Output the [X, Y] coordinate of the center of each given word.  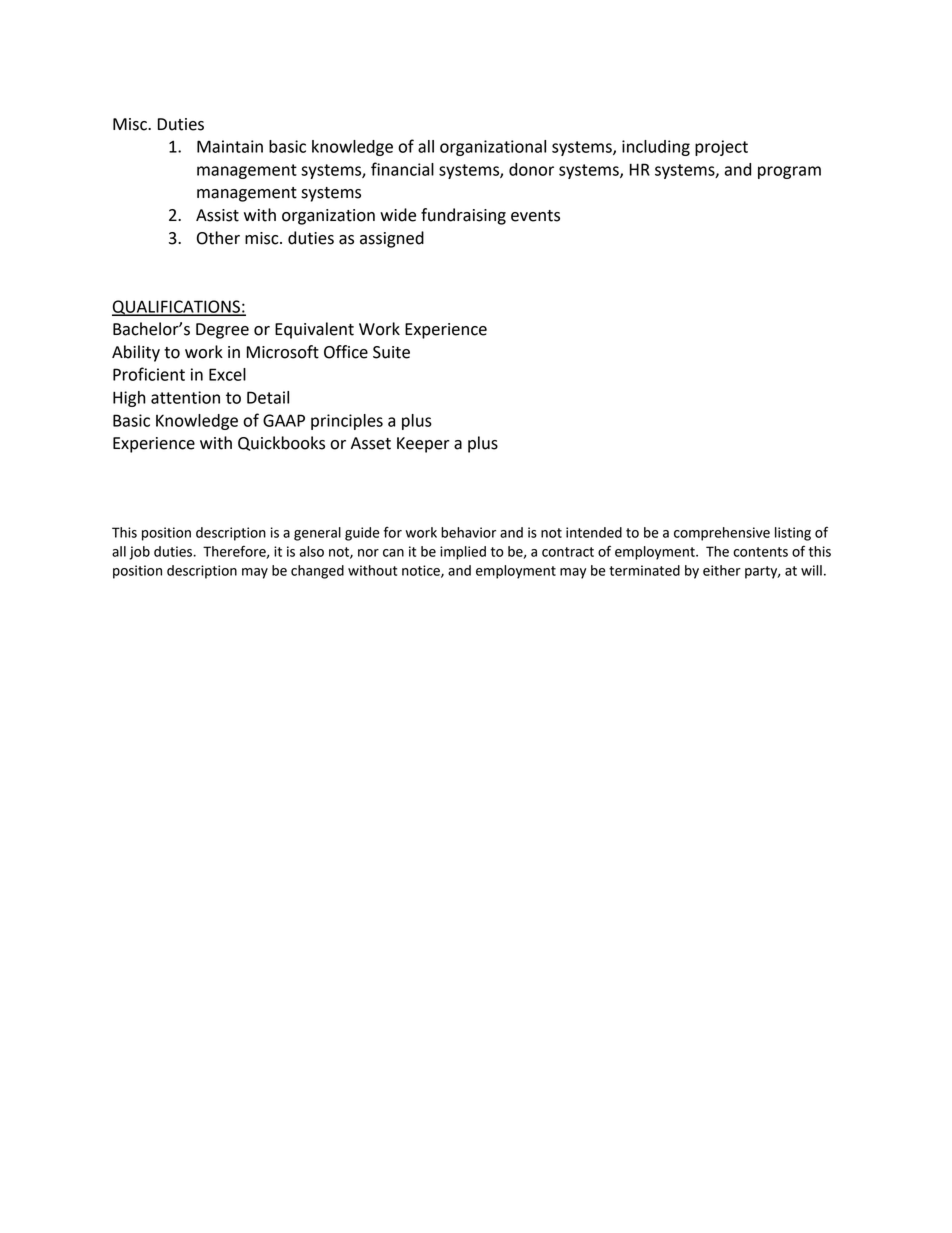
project [721, 148]
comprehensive [722, 534]
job [139, 553]
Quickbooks [281, 443]
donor [531, 169]
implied [463, 553]
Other [218, 238]
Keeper [423, 445]
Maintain [230, 146]
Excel [227, 374]
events [535, 216]
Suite [391, 352]
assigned [392, 239]
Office [346, 352]
